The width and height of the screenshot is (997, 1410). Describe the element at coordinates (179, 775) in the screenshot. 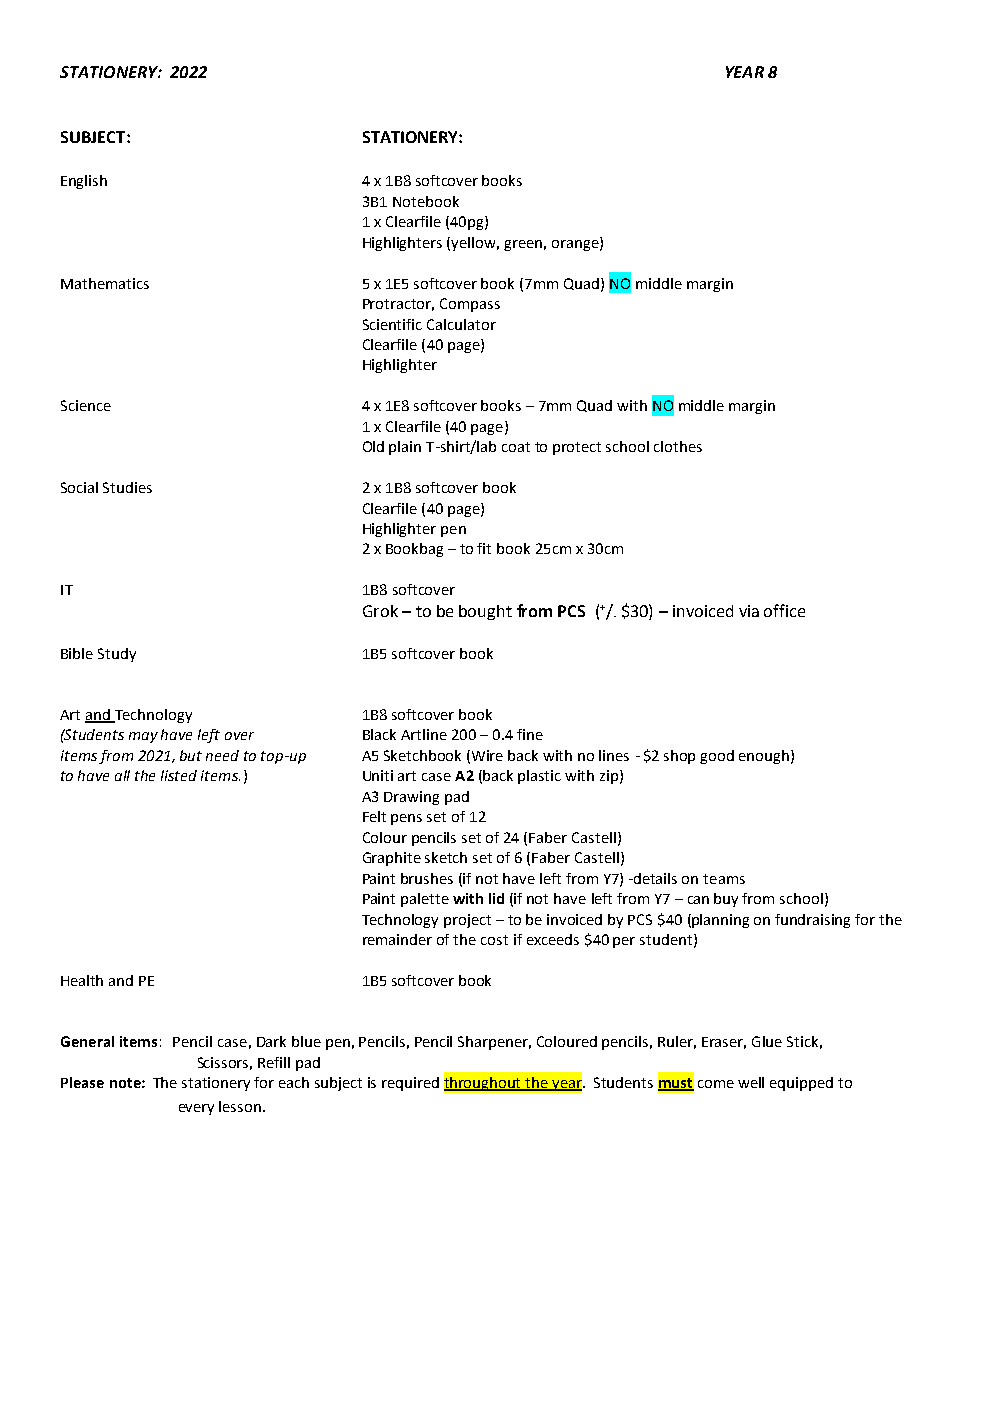

I see `listed` at that location.
